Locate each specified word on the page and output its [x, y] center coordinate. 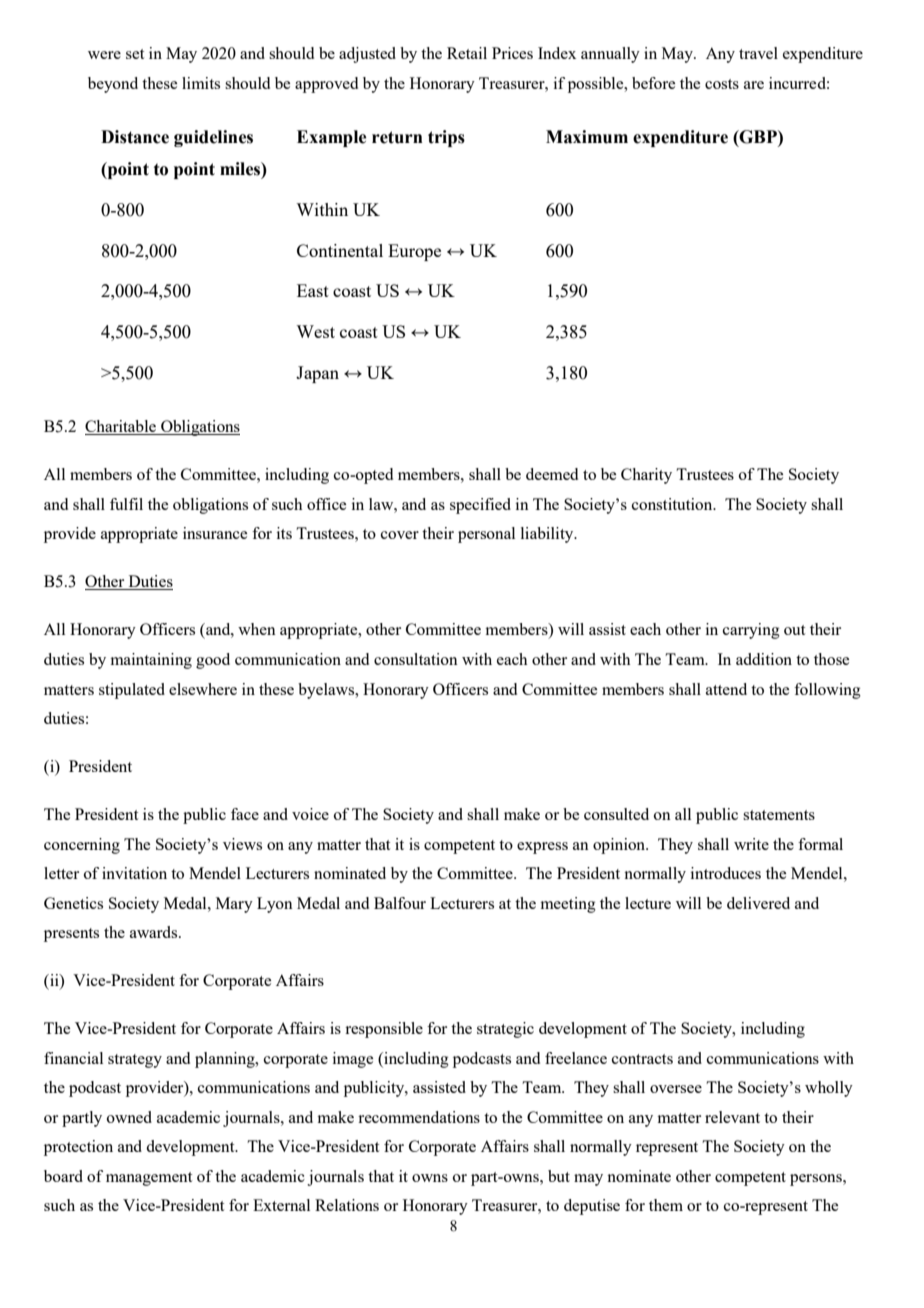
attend [726, 689]
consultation [416, 659]
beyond [113, 85]
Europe [414, 252]
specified [480, 506]
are [754, 85]
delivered [758, 903]
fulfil [126, 504]
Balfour [400, 903]
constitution [673, 504]
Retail [467, 53]
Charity [646, 476]
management [149, 1179]
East [313, 290]
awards [155, 932]
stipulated [132, 691]
